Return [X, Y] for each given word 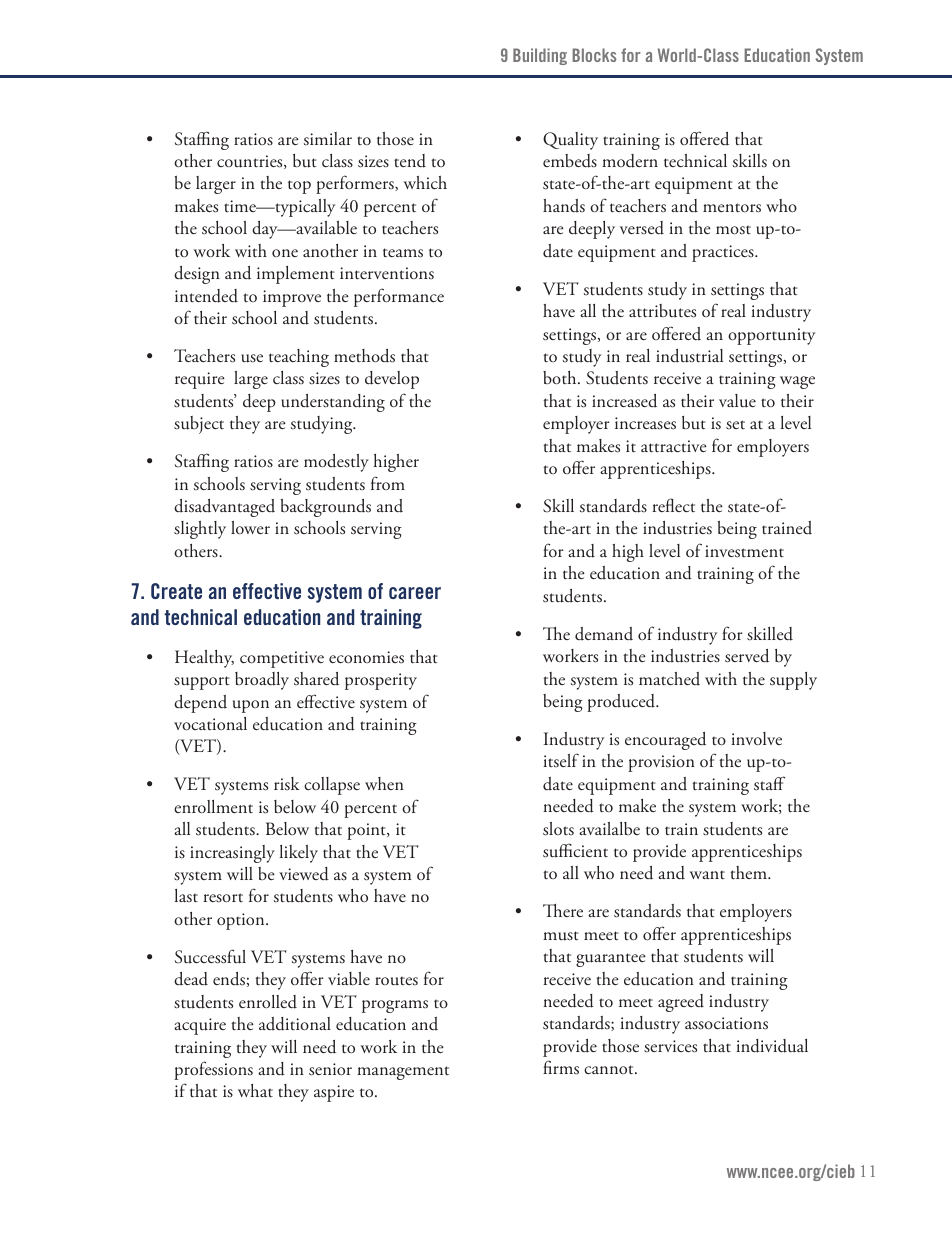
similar [328, 138]
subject [199, 425]
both [561, 378]
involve [756, 738]
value [737, 400]
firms [561, 1067]
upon [251, 706]
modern [630, 161]
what [255, 1090]
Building [540, 56]
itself [561, 760]
